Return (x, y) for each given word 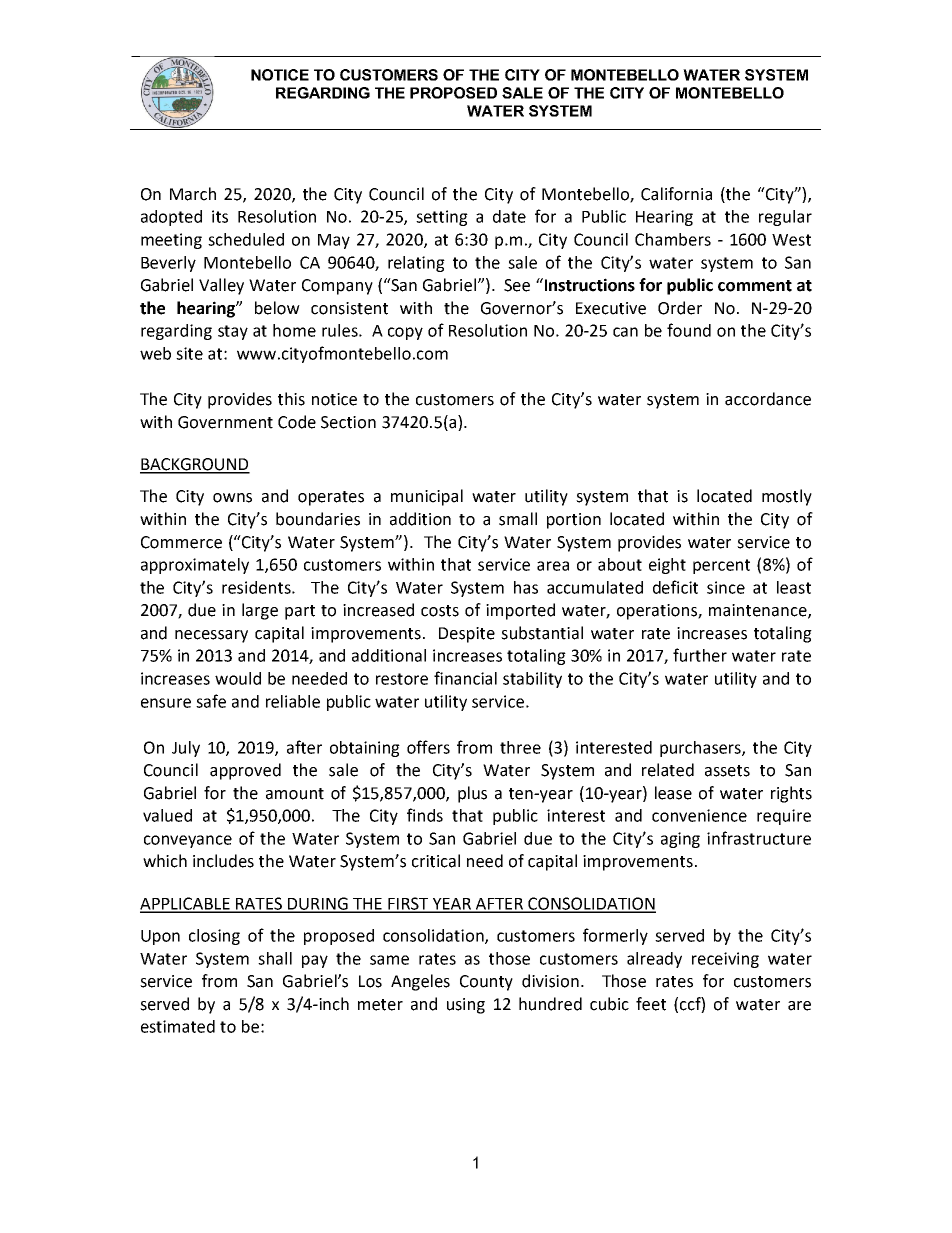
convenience (699, 815)
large (260, 611)
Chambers (673, 239)
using (466, 1006)
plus (472, 794)
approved (245, 771)
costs (440, 611)
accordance (768, 399)
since (726, 587)
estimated (178, 1026)
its (220, 216)
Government (225, 422)
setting (442, 218)
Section (348, 422)
